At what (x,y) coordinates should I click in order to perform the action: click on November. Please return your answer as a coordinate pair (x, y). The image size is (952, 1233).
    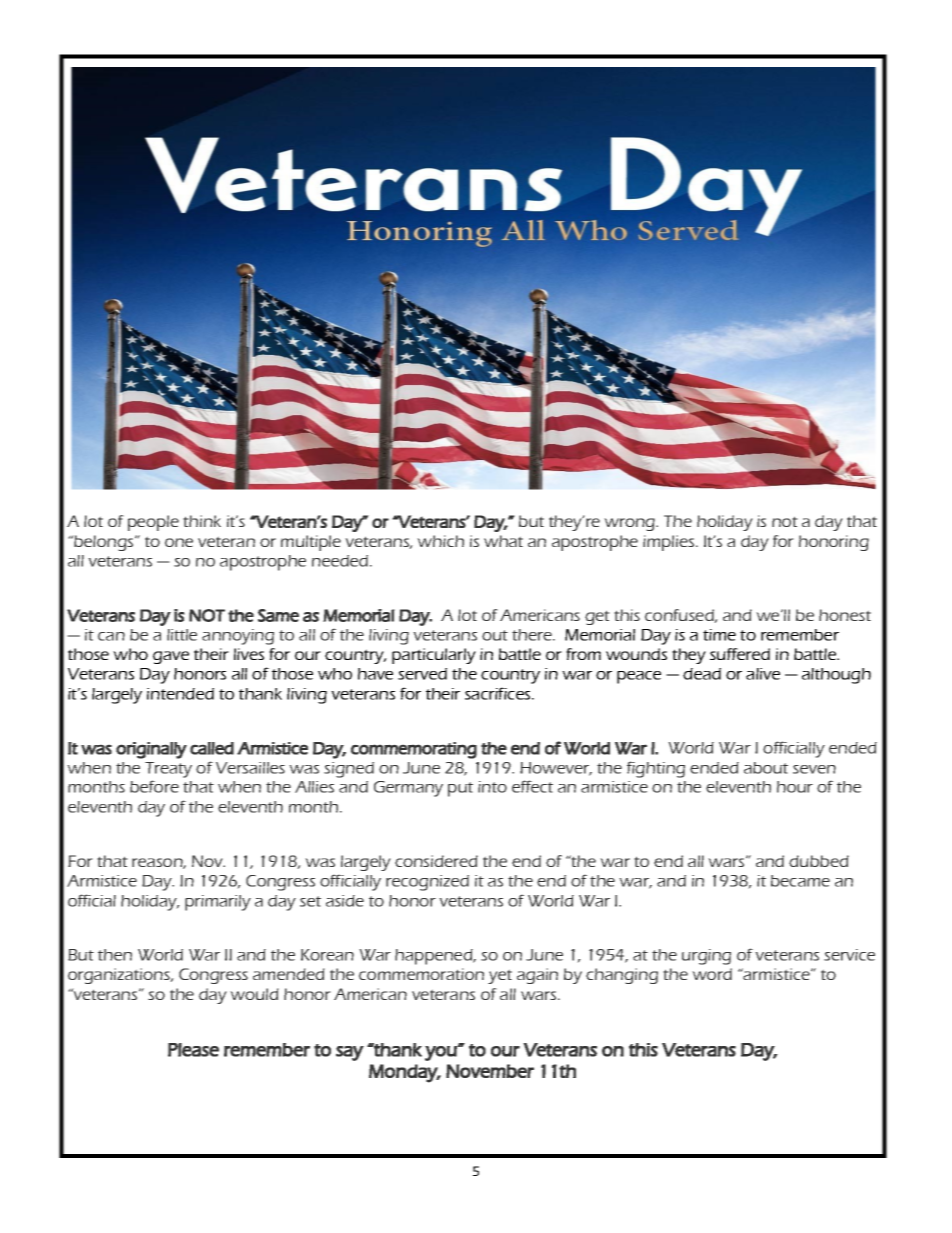
    Looking at the image, I should click on (490, 1071).
